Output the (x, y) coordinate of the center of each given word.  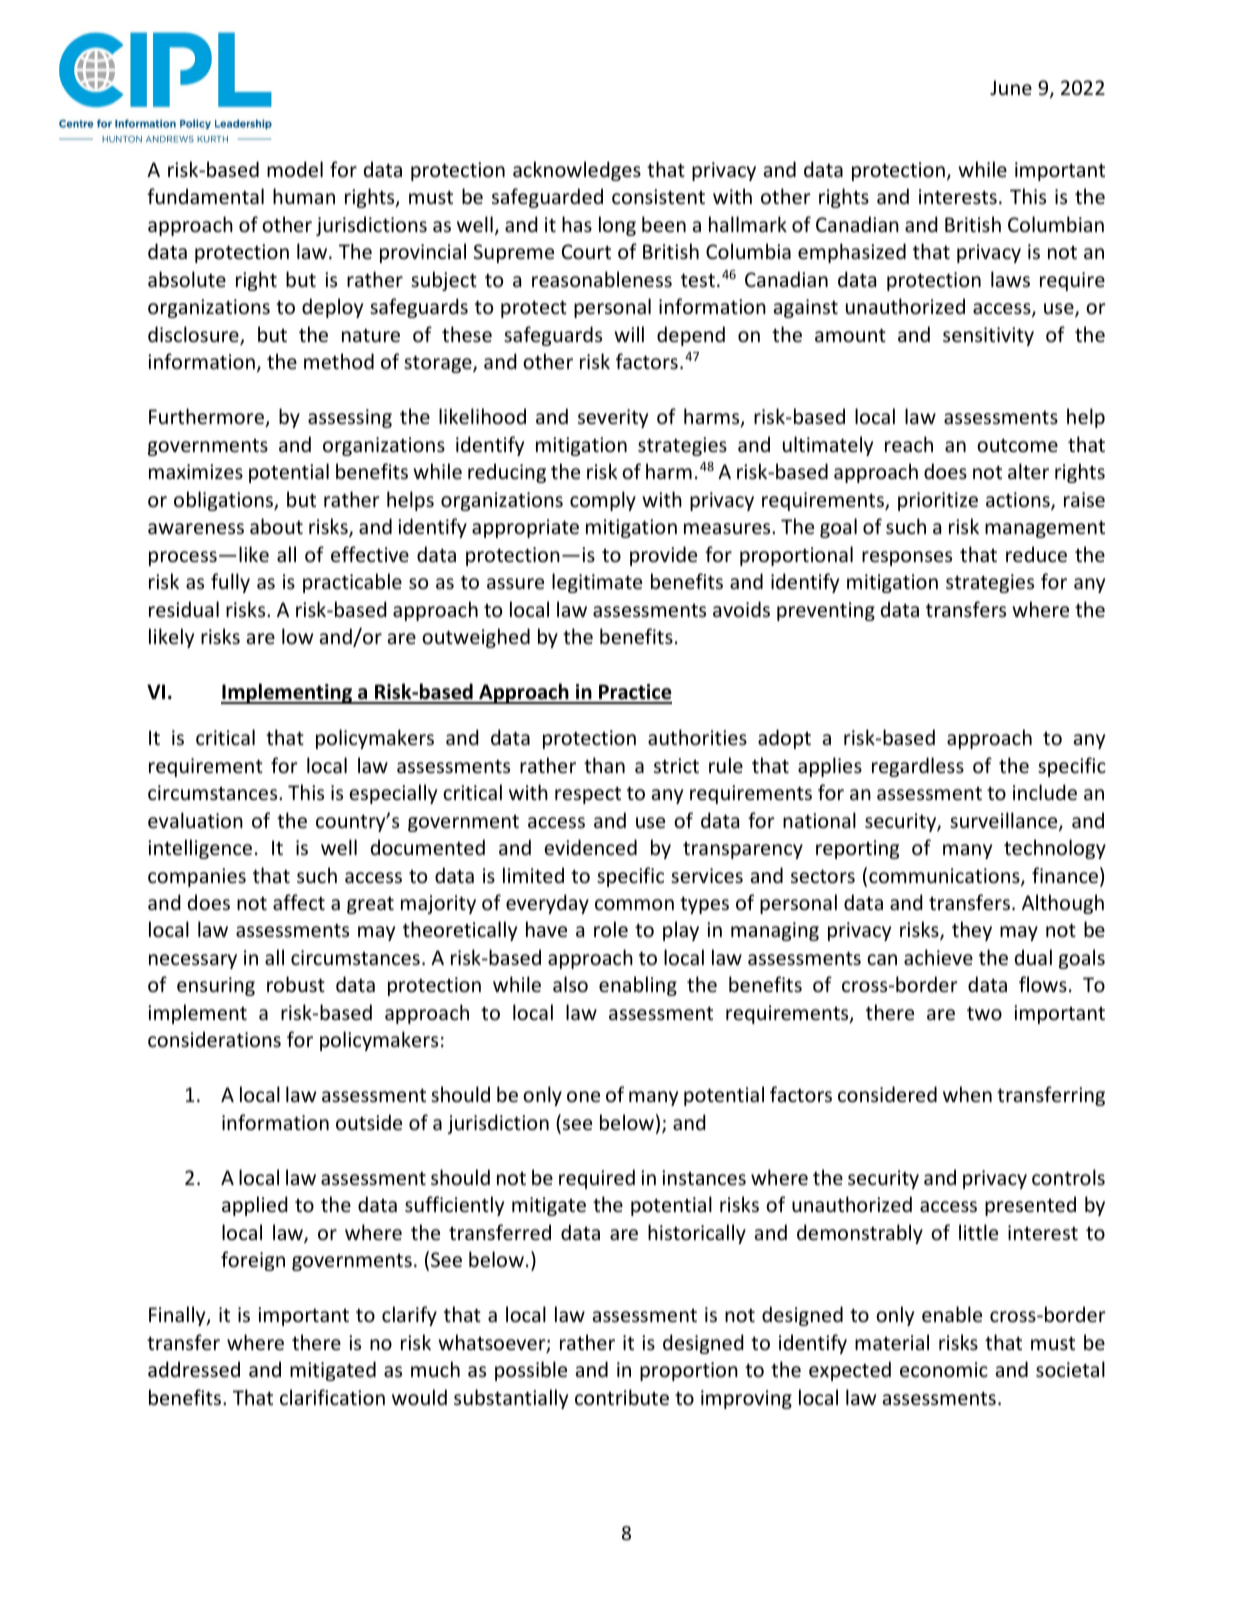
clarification (332, 1397)
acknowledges (577, 171)
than (604, 765)
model (295, 169)
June (1011, 88)
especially (393, 794)
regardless (918, 767)
